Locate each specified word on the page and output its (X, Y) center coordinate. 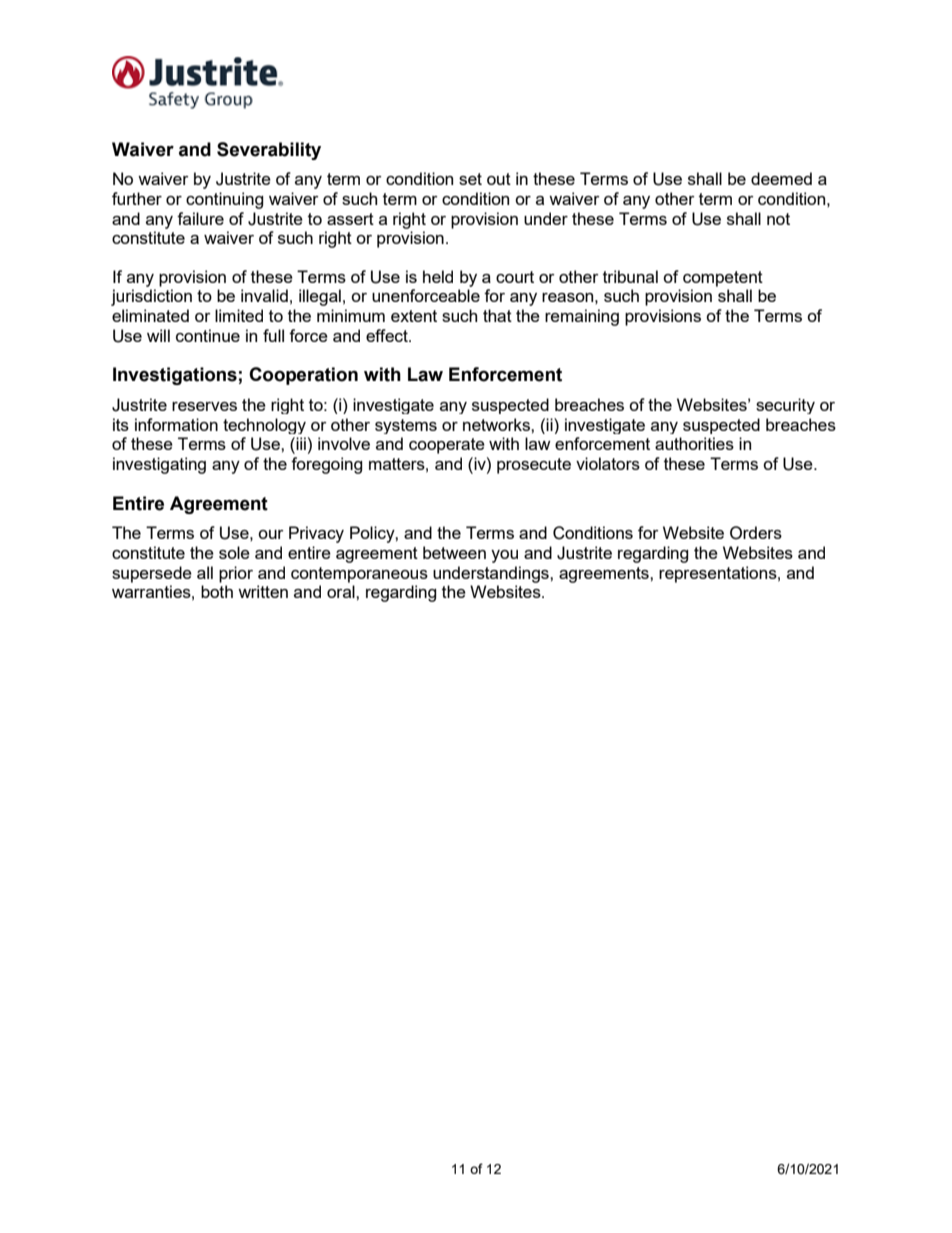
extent (414, 316)
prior (236, 574)
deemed (781, 178)
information (176, 424)
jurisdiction (151, 297)
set (470, 179)
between (454, 552)
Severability (269, 151)
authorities (694, 443)
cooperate (447, 446)
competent (723, 279)
